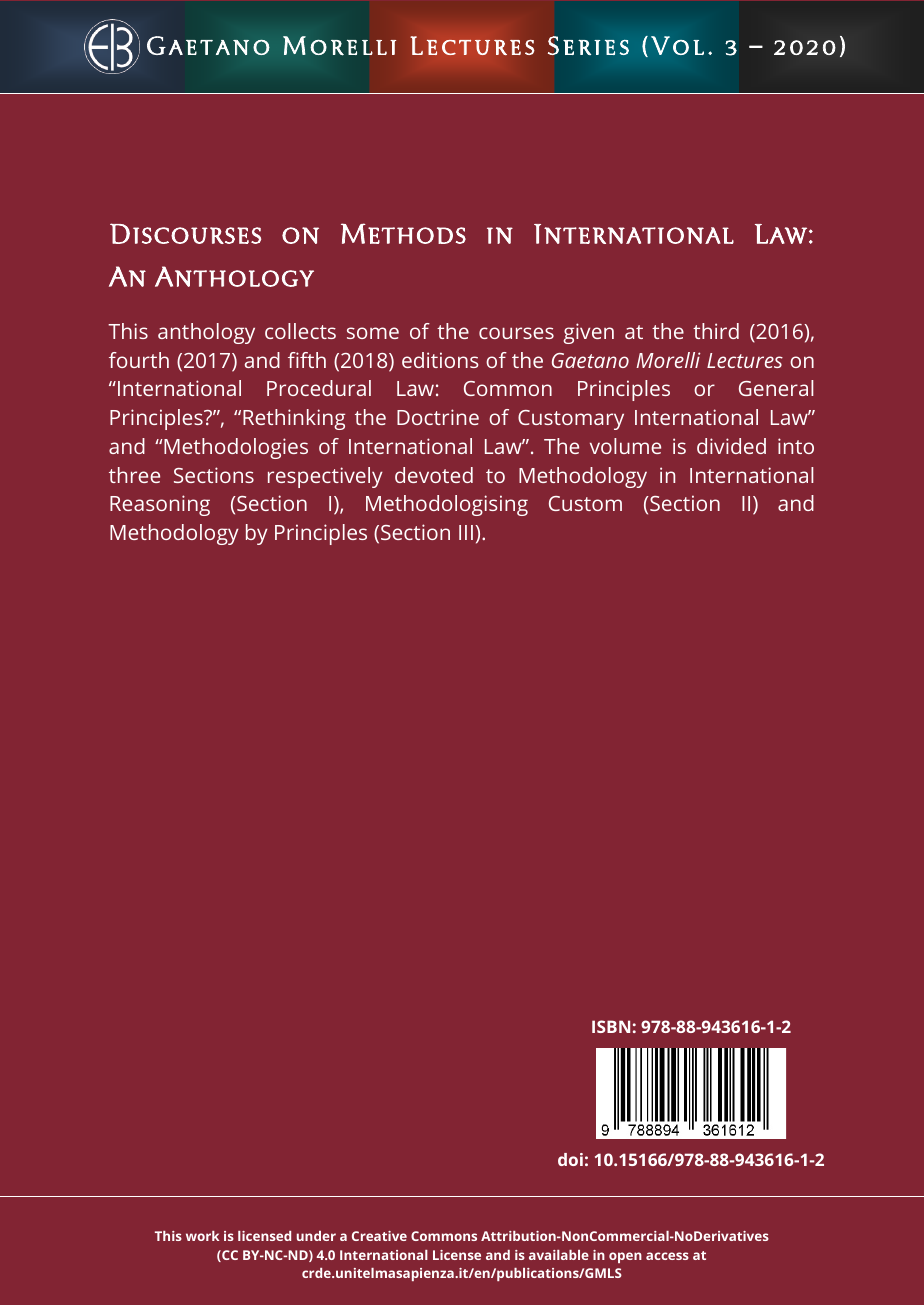 This document has width=924, height=1305. I want to click on third, so click(716, 331).
